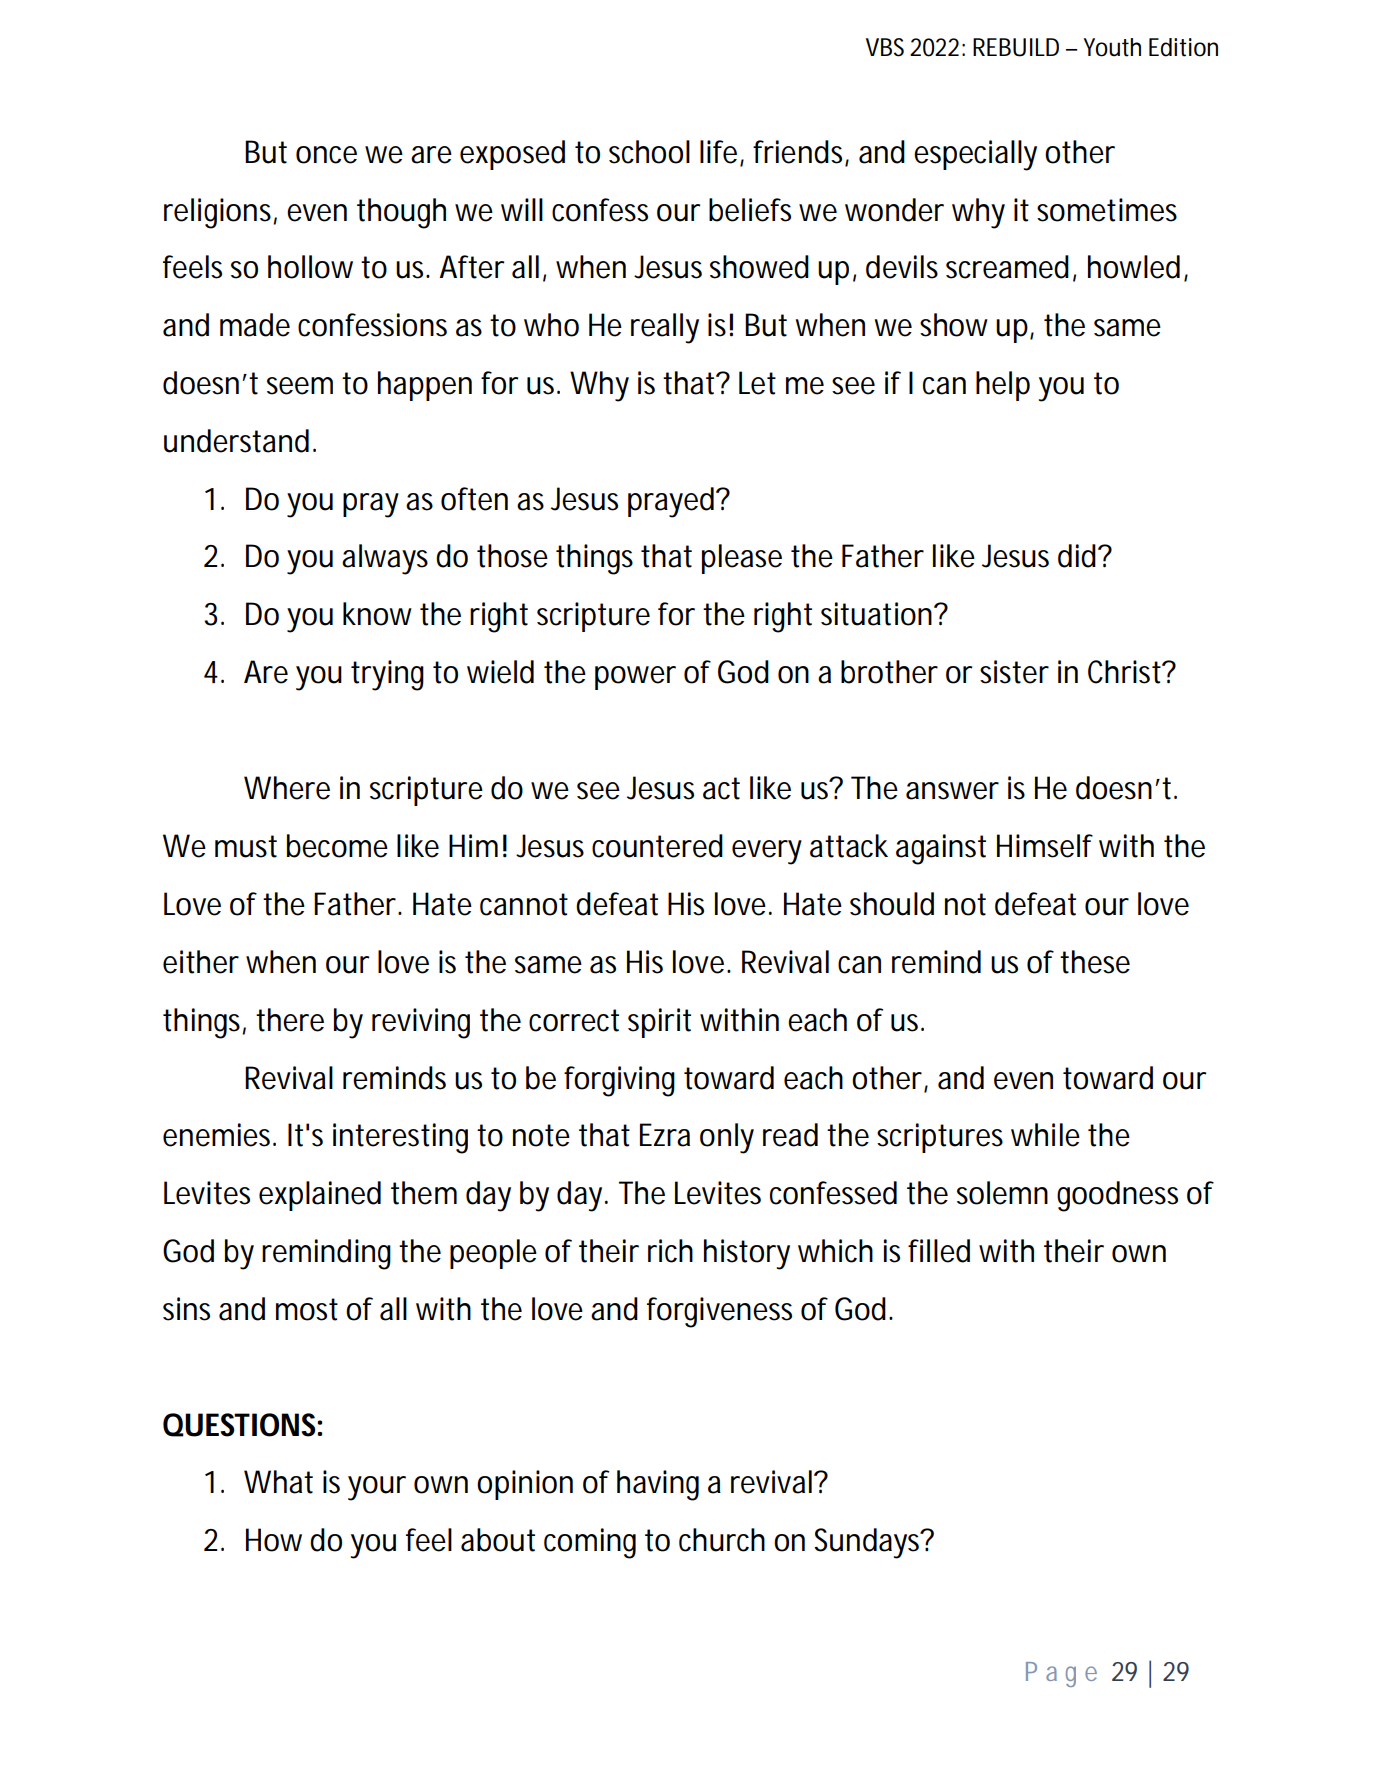 This document has width=1382, height=1788. What do you see at coordinates (1016, 47) in the document?
I see `REBUILD` at bounding box center [1016, 47].
